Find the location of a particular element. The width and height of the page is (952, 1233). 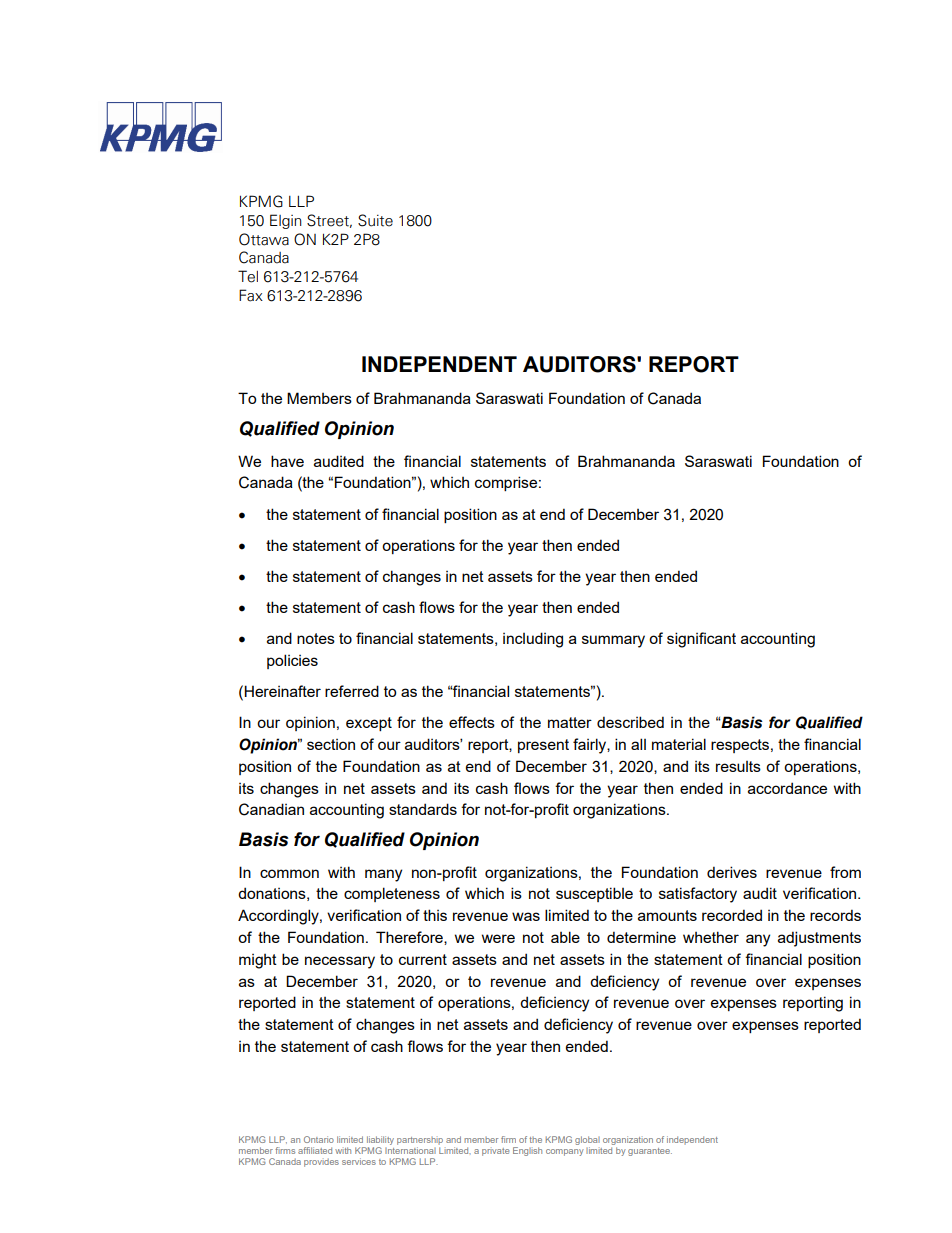

common is located at coordinates (289, 873).
